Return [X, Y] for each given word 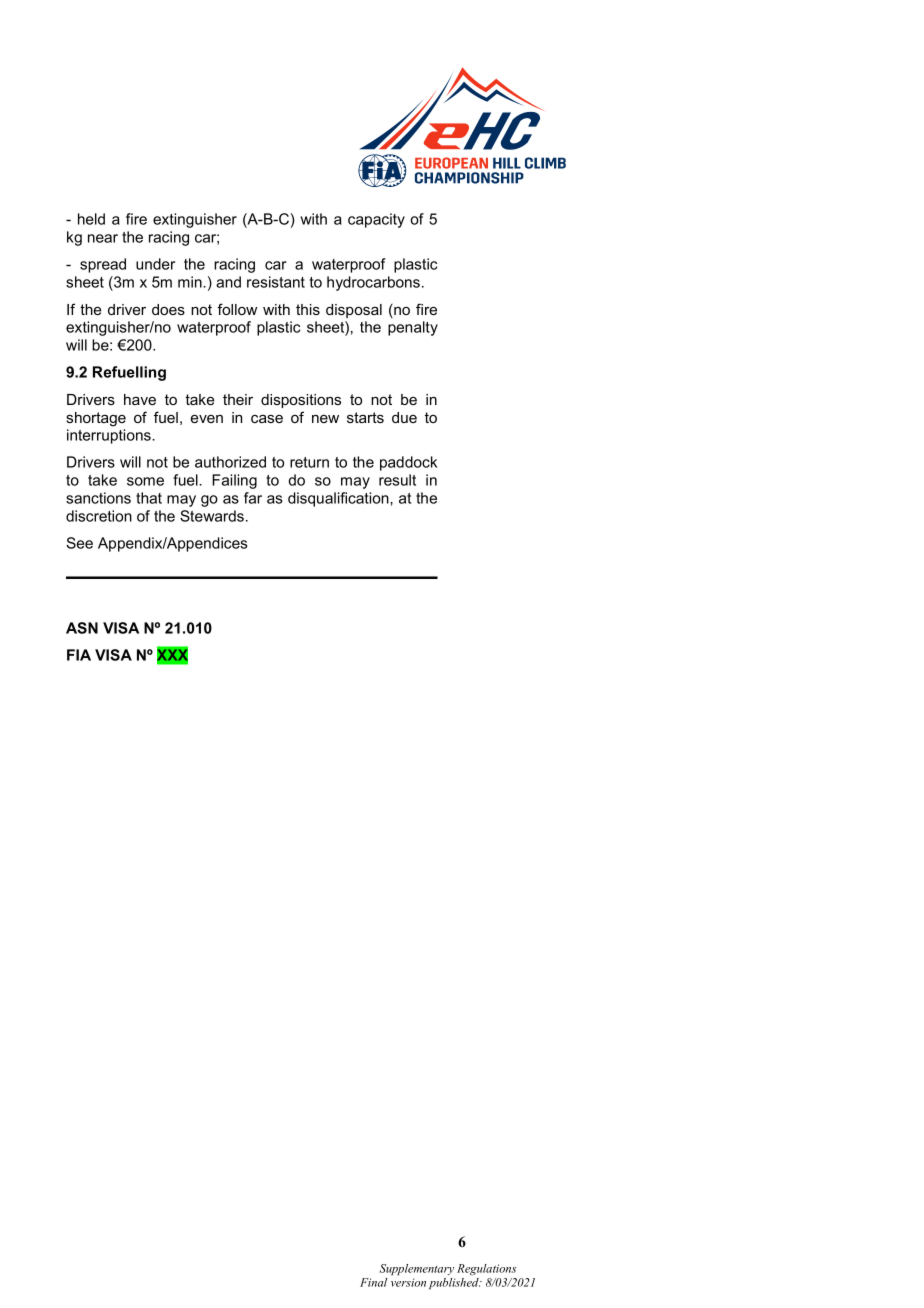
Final [373, 1282]
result [397, 480]
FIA [79, 655]
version [408, 1282]
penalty [413, 328]
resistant [276, 282]
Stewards [212, 516]
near [103, 238]
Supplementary [416, 1269]
